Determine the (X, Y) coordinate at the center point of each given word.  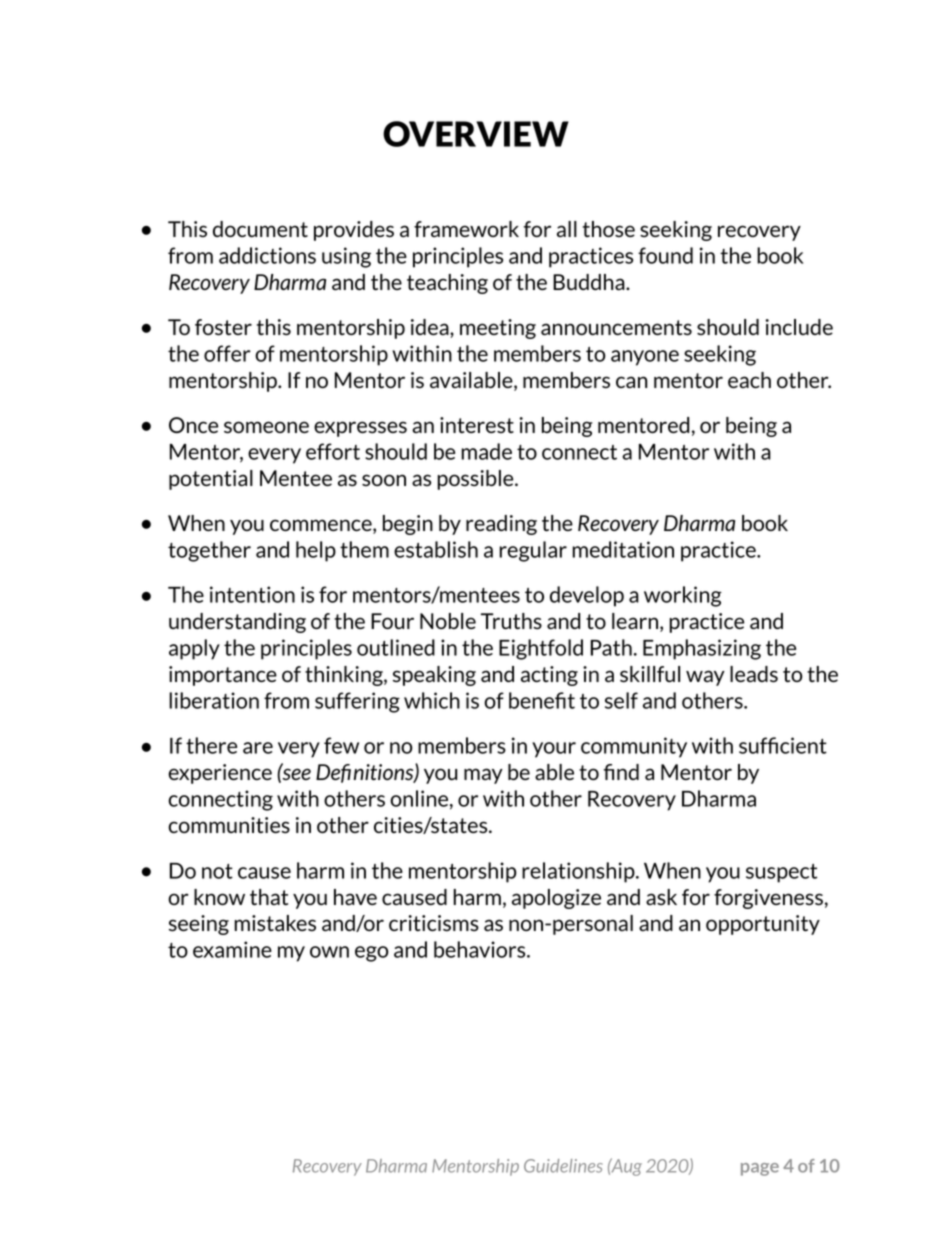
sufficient (783, 745)
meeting (498, 329)
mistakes (275, 923)
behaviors (481, 949)
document (260, 229)
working (683, 596)
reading (501, 525)
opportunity (763, 925)
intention (252, 594)
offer (227, 353)
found (665, 255)
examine (232, 949)
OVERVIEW (476, 134)
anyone (645, 358)
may (483, 776)
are (258, 748)
